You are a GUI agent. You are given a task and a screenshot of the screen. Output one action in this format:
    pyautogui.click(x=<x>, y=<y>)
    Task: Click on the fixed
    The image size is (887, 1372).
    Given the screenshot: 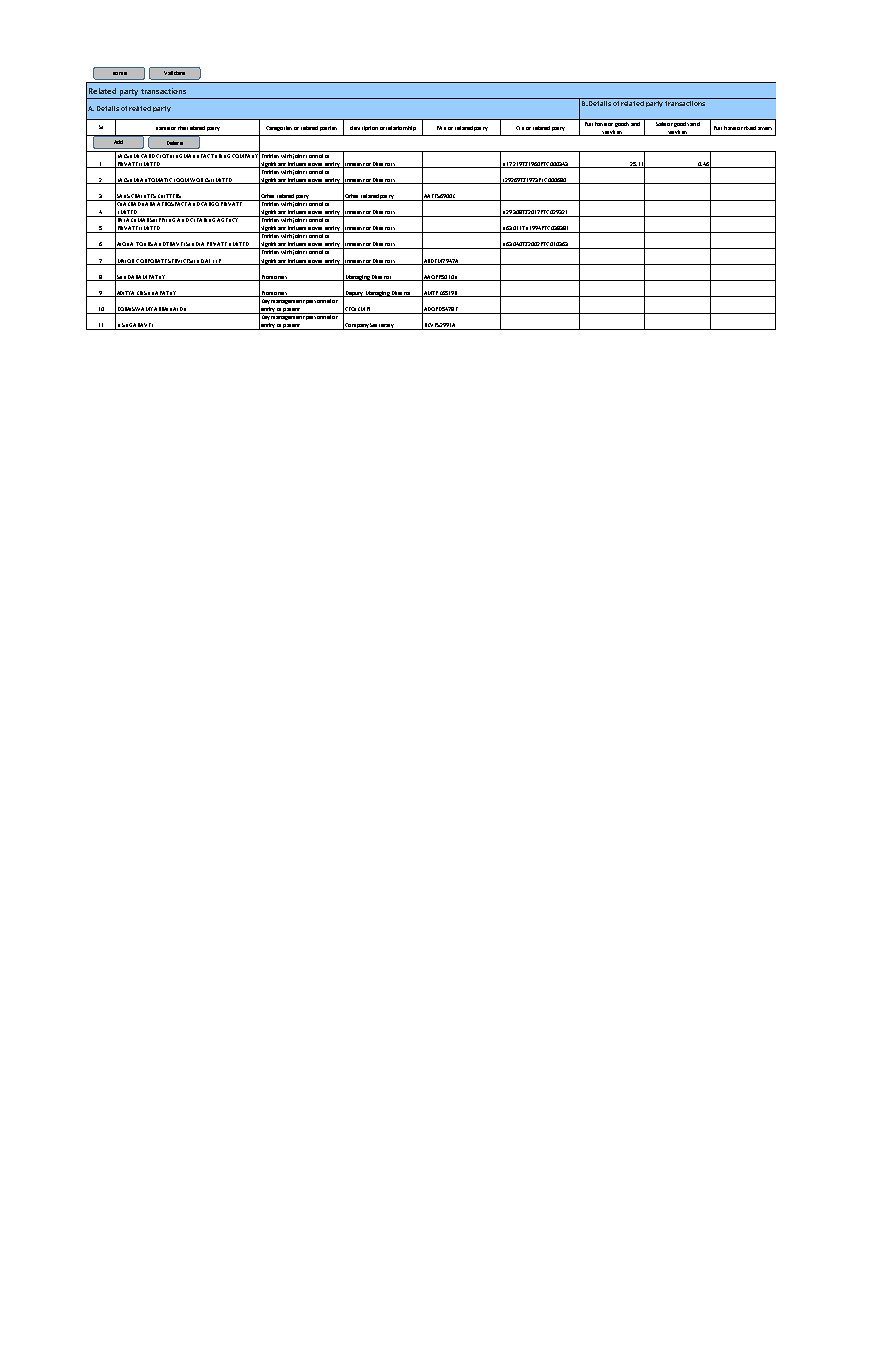 What is the action you would take?
    pyautogui.click(x=750, y=128)
